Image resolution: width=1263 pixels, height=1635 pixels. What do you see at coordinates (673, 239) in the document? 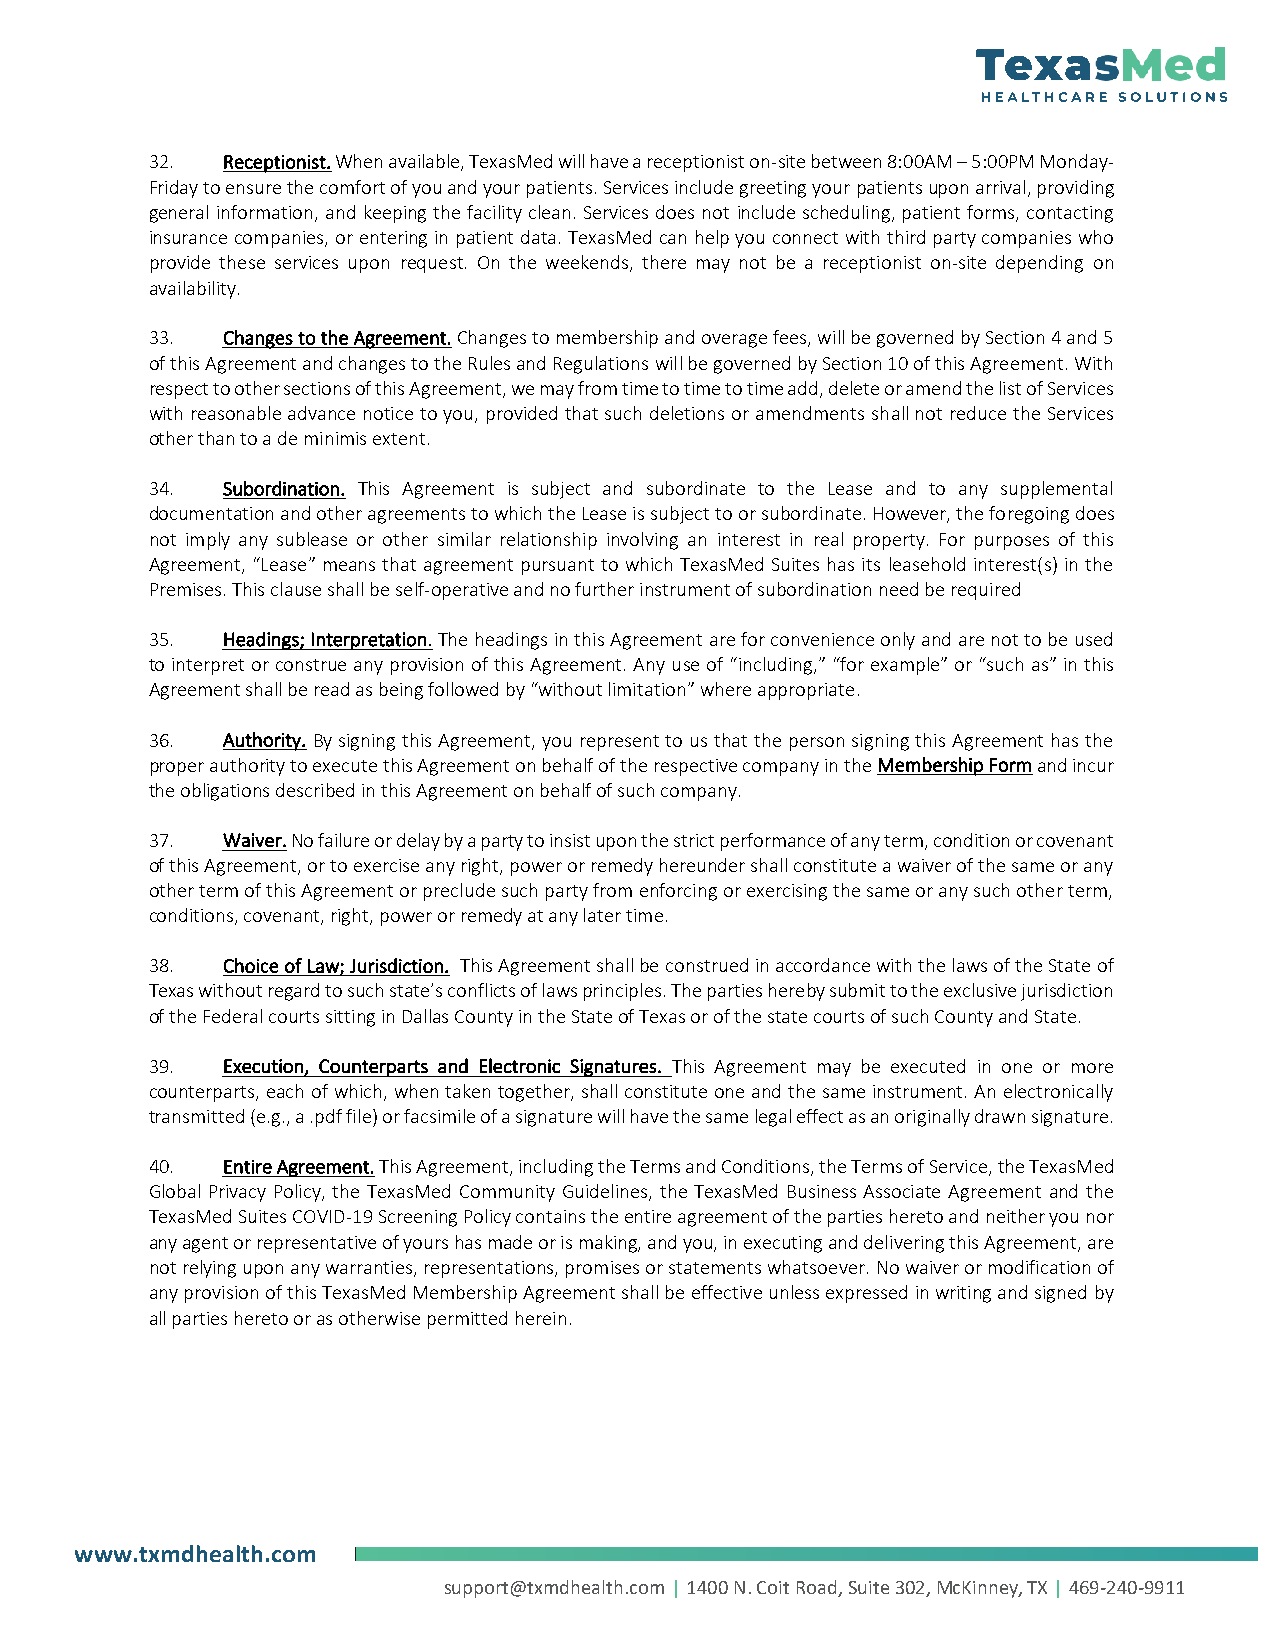
I see `can` at bounding box center [673, 239].
